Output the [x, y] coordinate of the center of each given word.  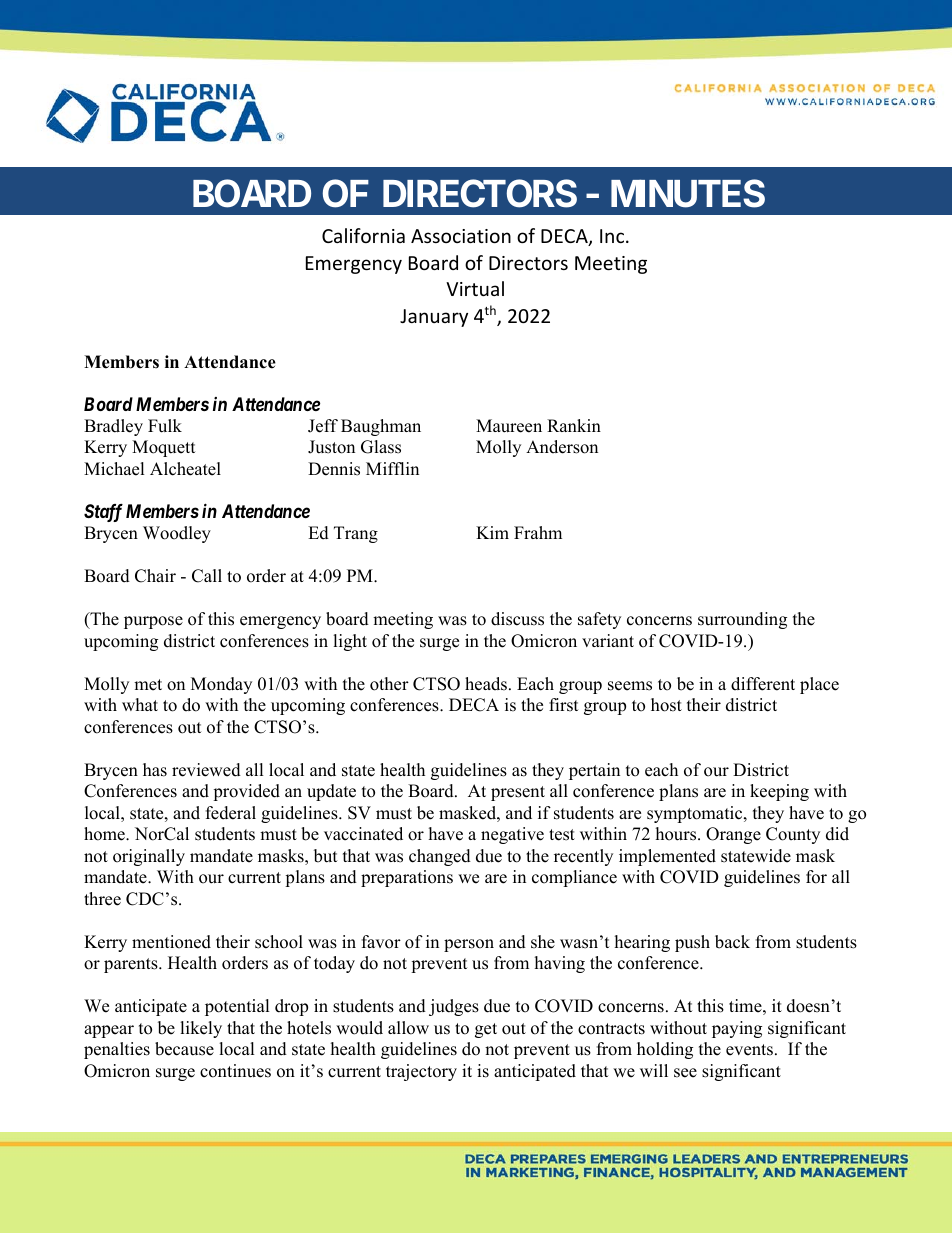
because [184, 1049]
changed [440, 857]
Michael [114, 469]
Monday [221, 685]
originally [149, 857]
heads [486, 684]
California [363, 235]
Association [461, 236]
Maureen [509, 426]
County [793, 835]
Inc [612, 236]
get [486, 1030]
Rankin [574, 425]
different [763, 684]
